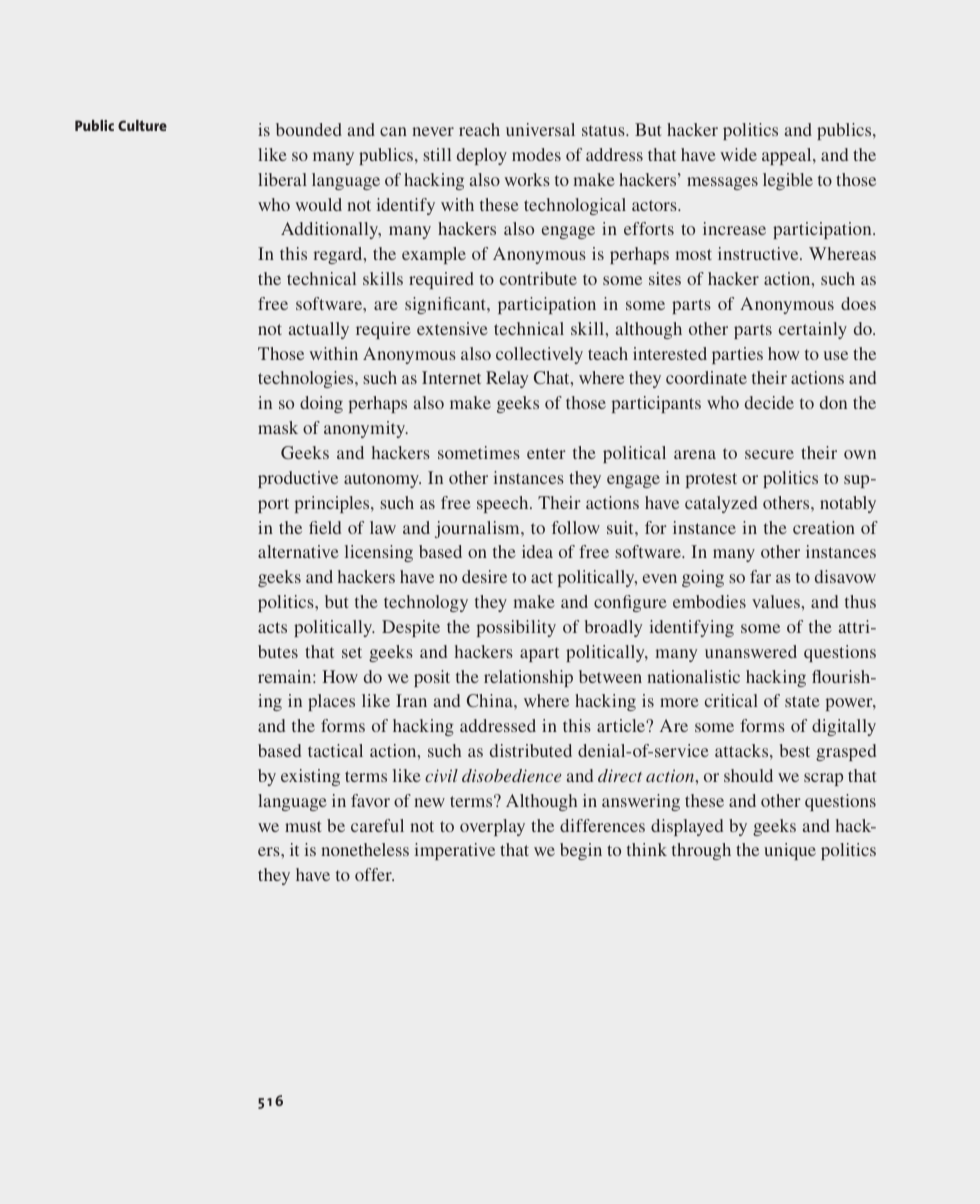  Describe the element at coordinates (788, 156) in the screenshot. I see `appeal` at that location.
